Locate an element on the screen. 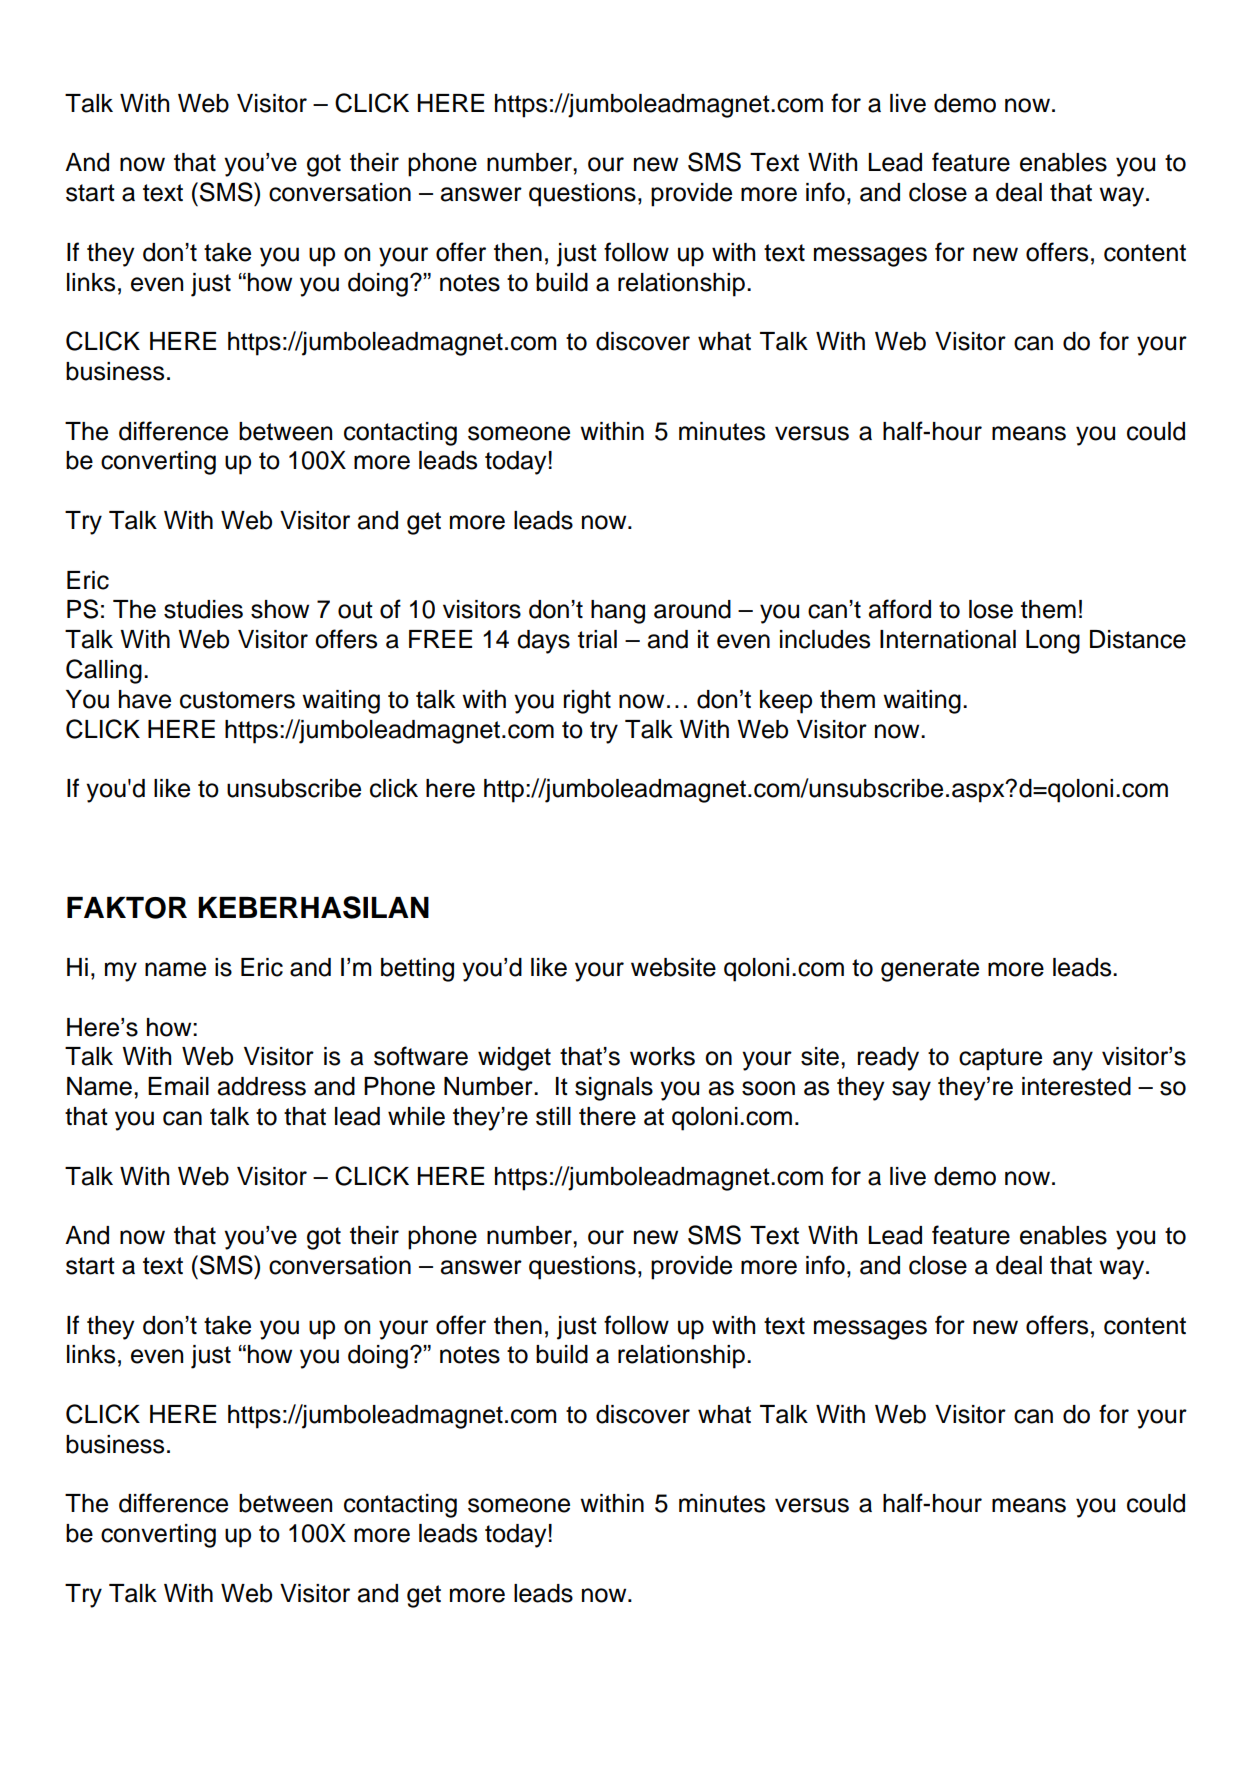 This screenshot has width=1252, height=1770. address is located at coordinates (262, 1086).
